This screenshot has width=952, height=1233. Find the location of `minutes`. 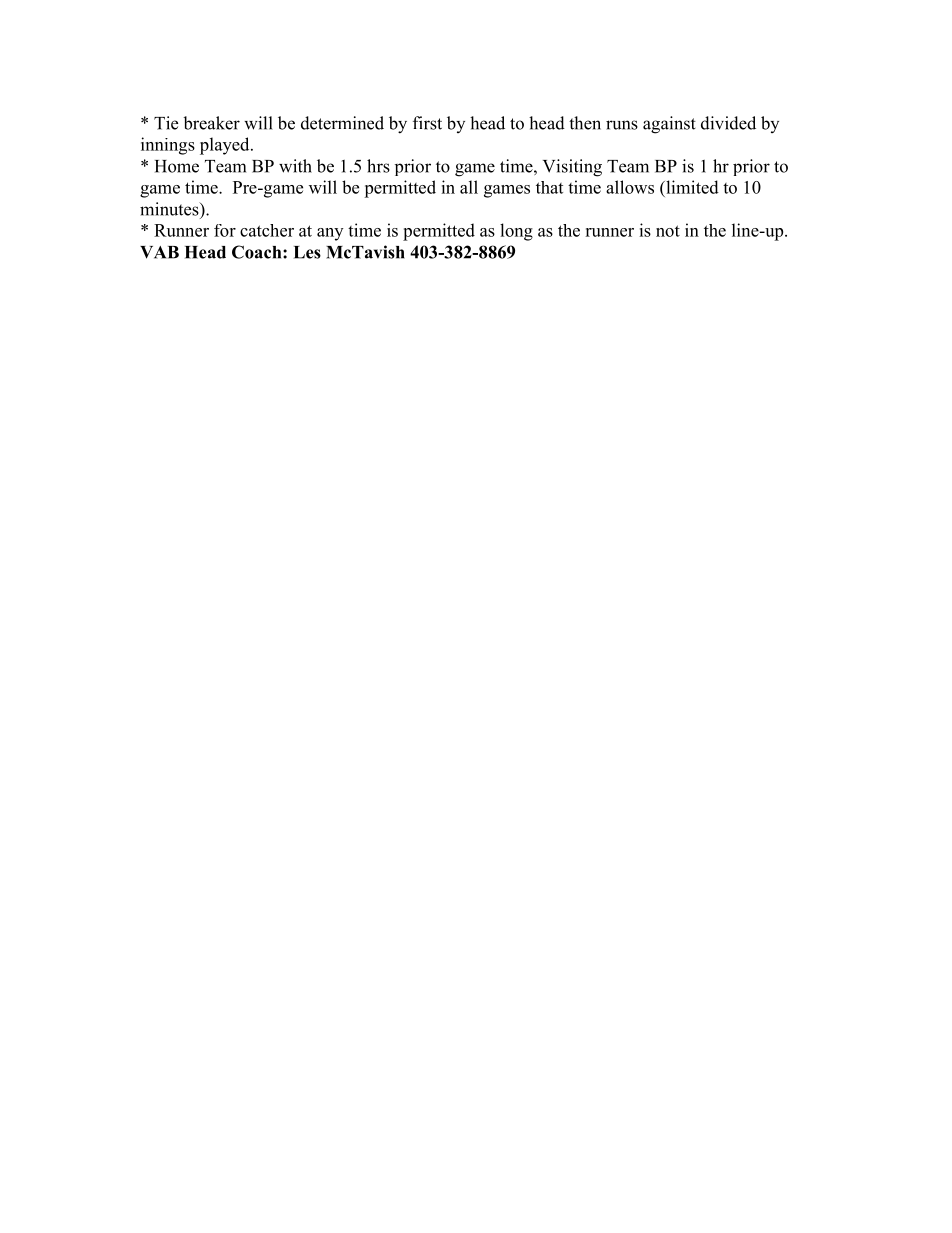

minutes is located at coordinates (170, 209).
